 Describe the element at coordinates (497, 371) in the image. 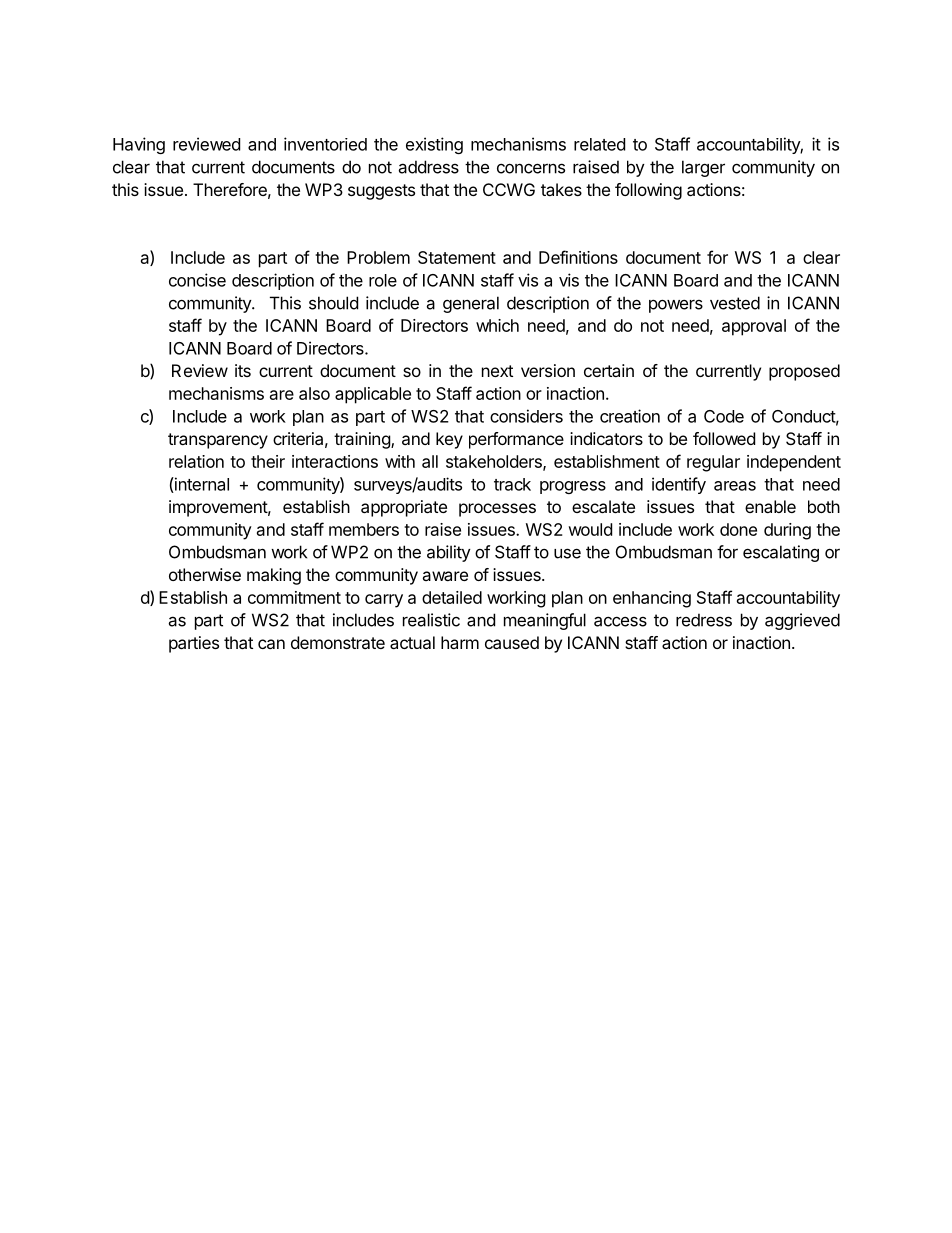

I see `next` at that location.
